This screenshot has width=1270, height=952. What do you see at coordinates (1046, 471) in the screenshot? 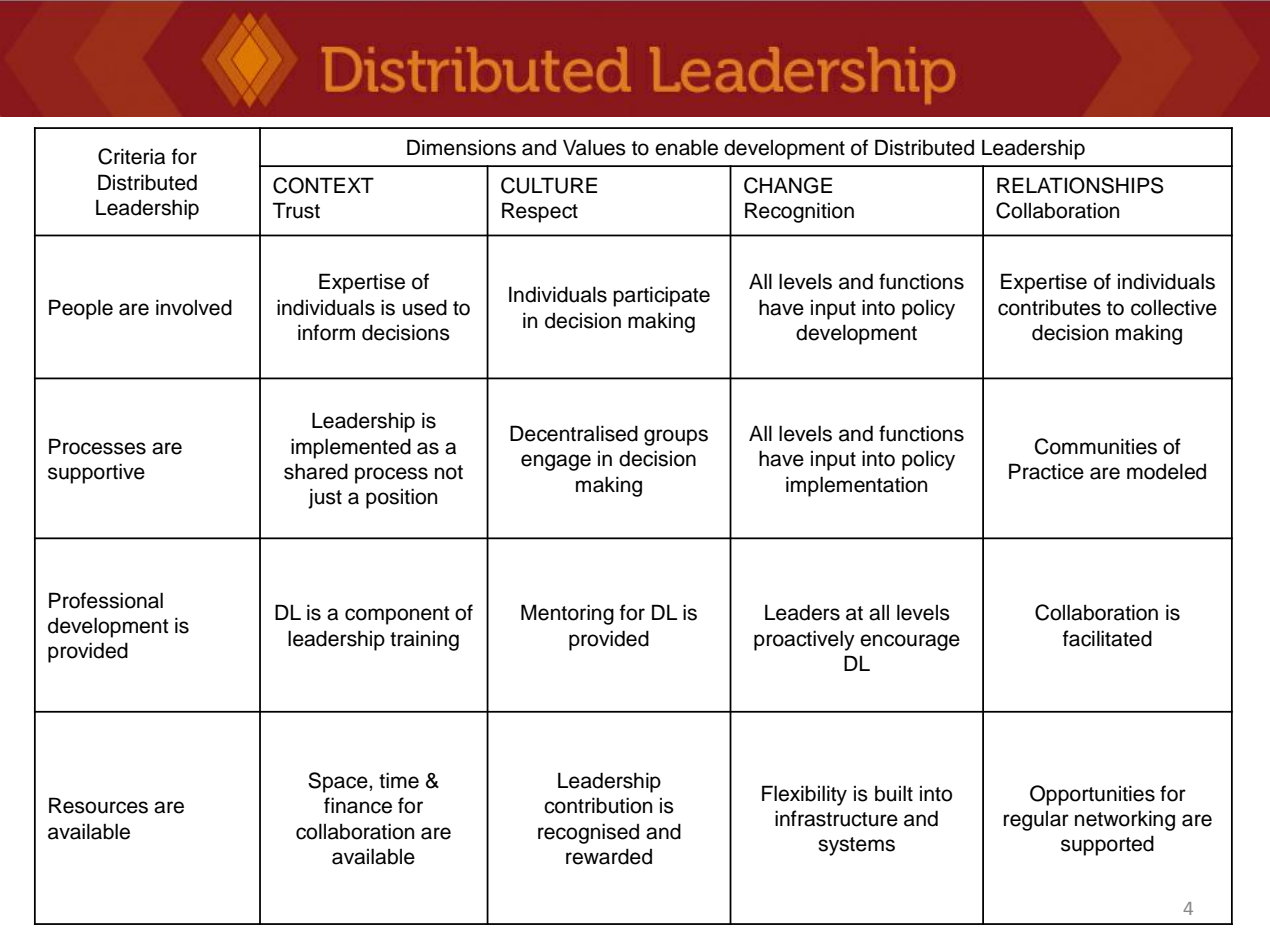
I see `Practice` at bounding box center [1046, 471].
